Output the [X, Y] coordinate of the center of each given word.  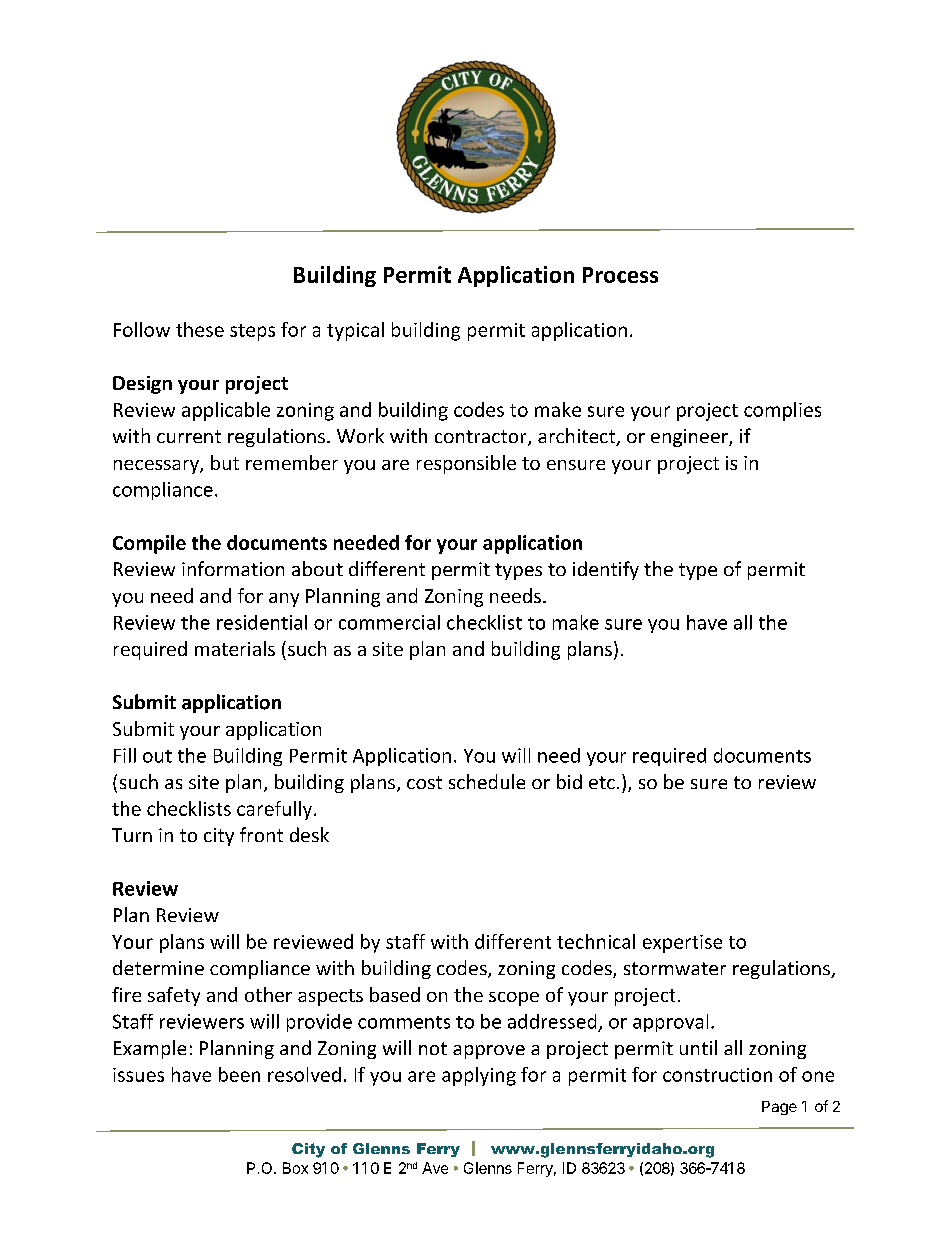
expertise [682, 944]
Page [779, 1108]
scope [514, 999]
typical [355, 331]
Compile [149, 544]
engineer [690, 438]
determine [158, 967]
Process [620, 275]
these [200, 329]
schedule [487, 781]
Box [295, 1168]
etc [602, 782]
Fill [125, 755]
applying [479, 1076]
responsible [466, 464]
